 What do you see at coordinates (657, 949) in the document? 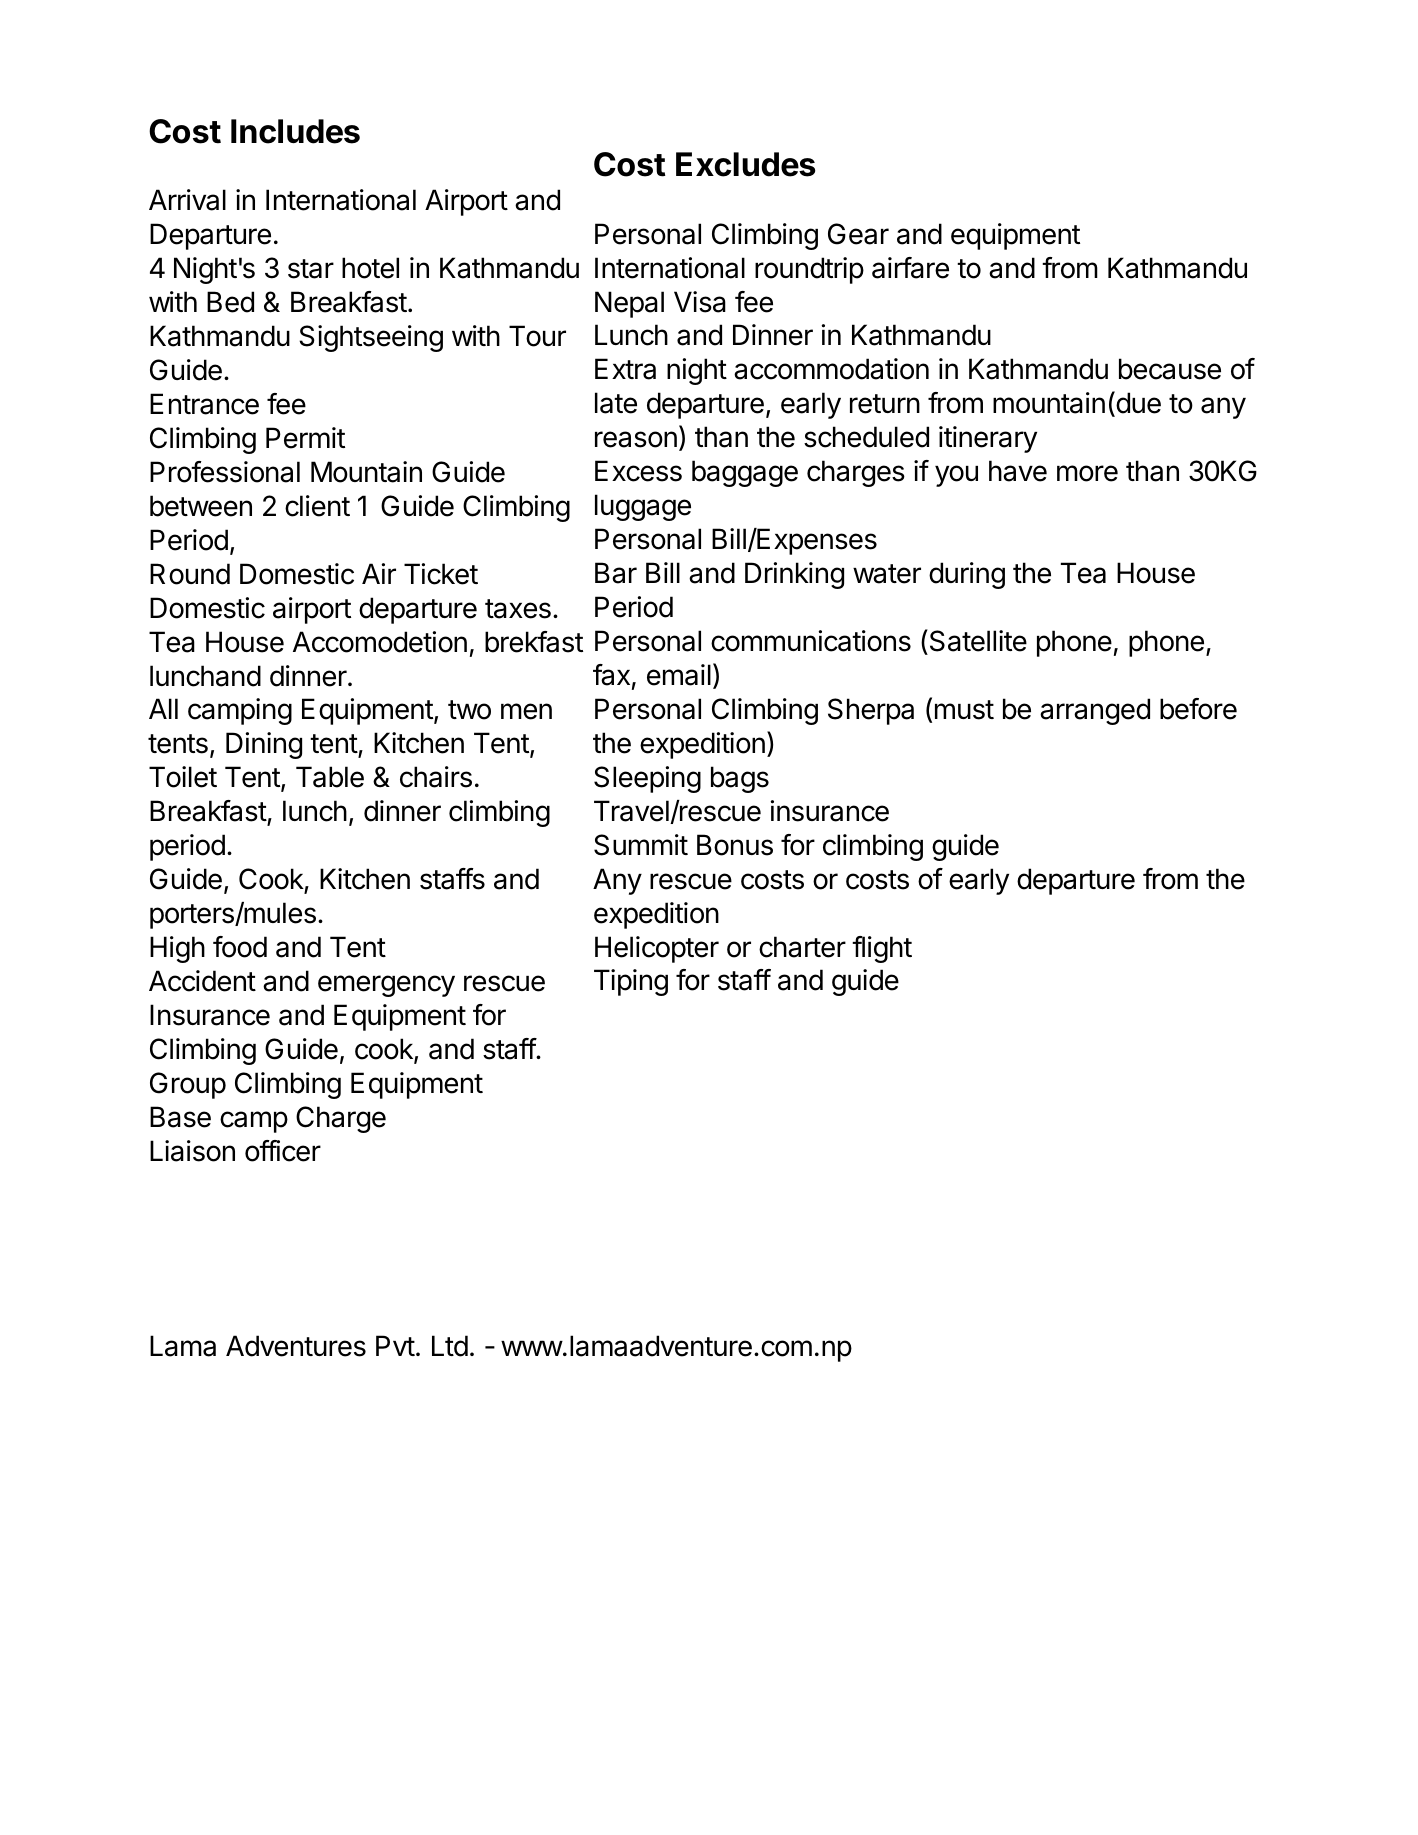
I see `Helicopter` at bounding box center [657, 949].
